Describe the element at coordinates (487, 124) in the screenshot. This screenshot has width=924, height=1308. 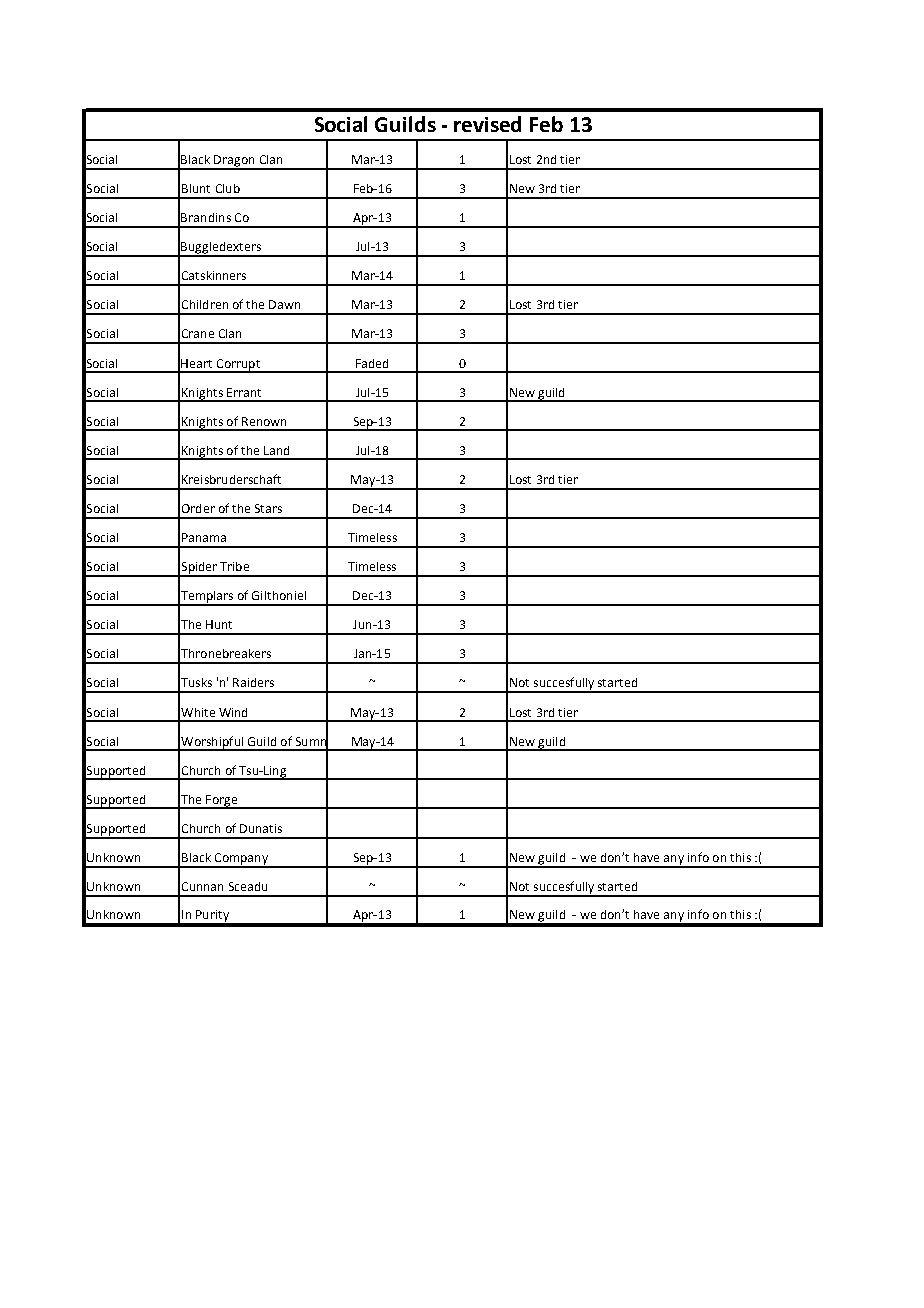
I see `revised` at that location.
